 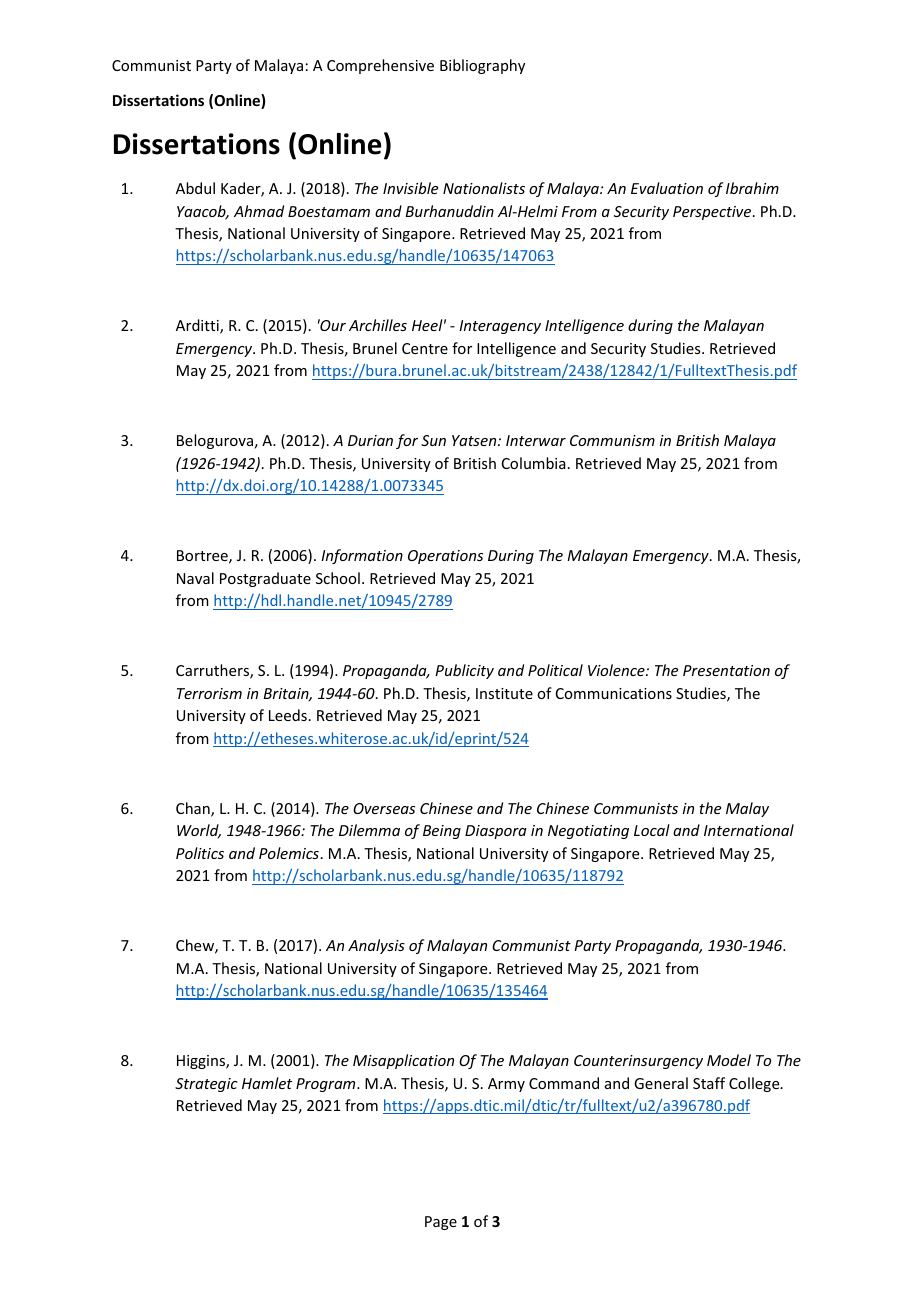 What do you see at coordinates (482, 66) in the screenshot?
I see `Bibliography` at bounding box center [482, 66].
